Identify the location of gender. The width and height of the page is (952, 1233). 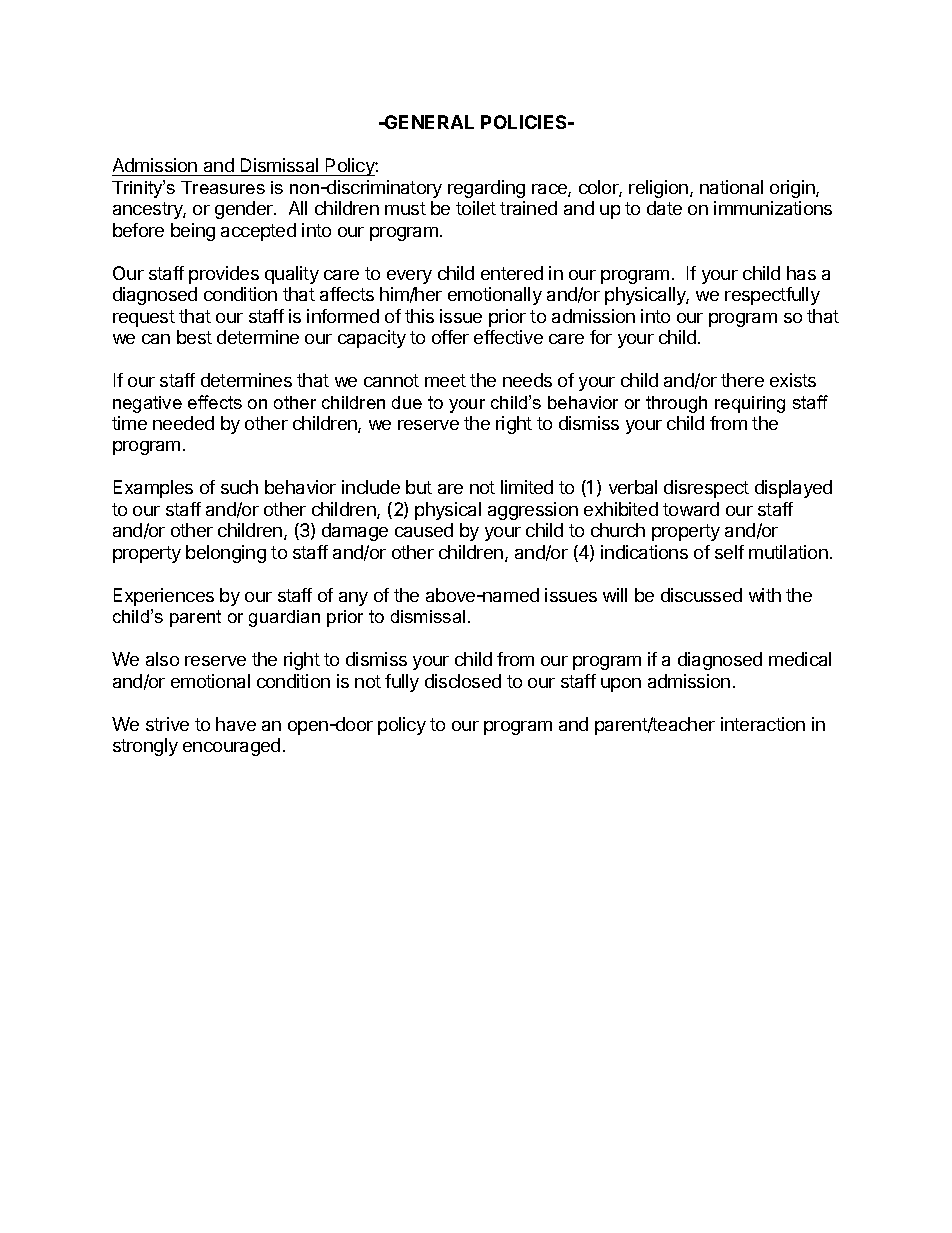
(245, 210).
